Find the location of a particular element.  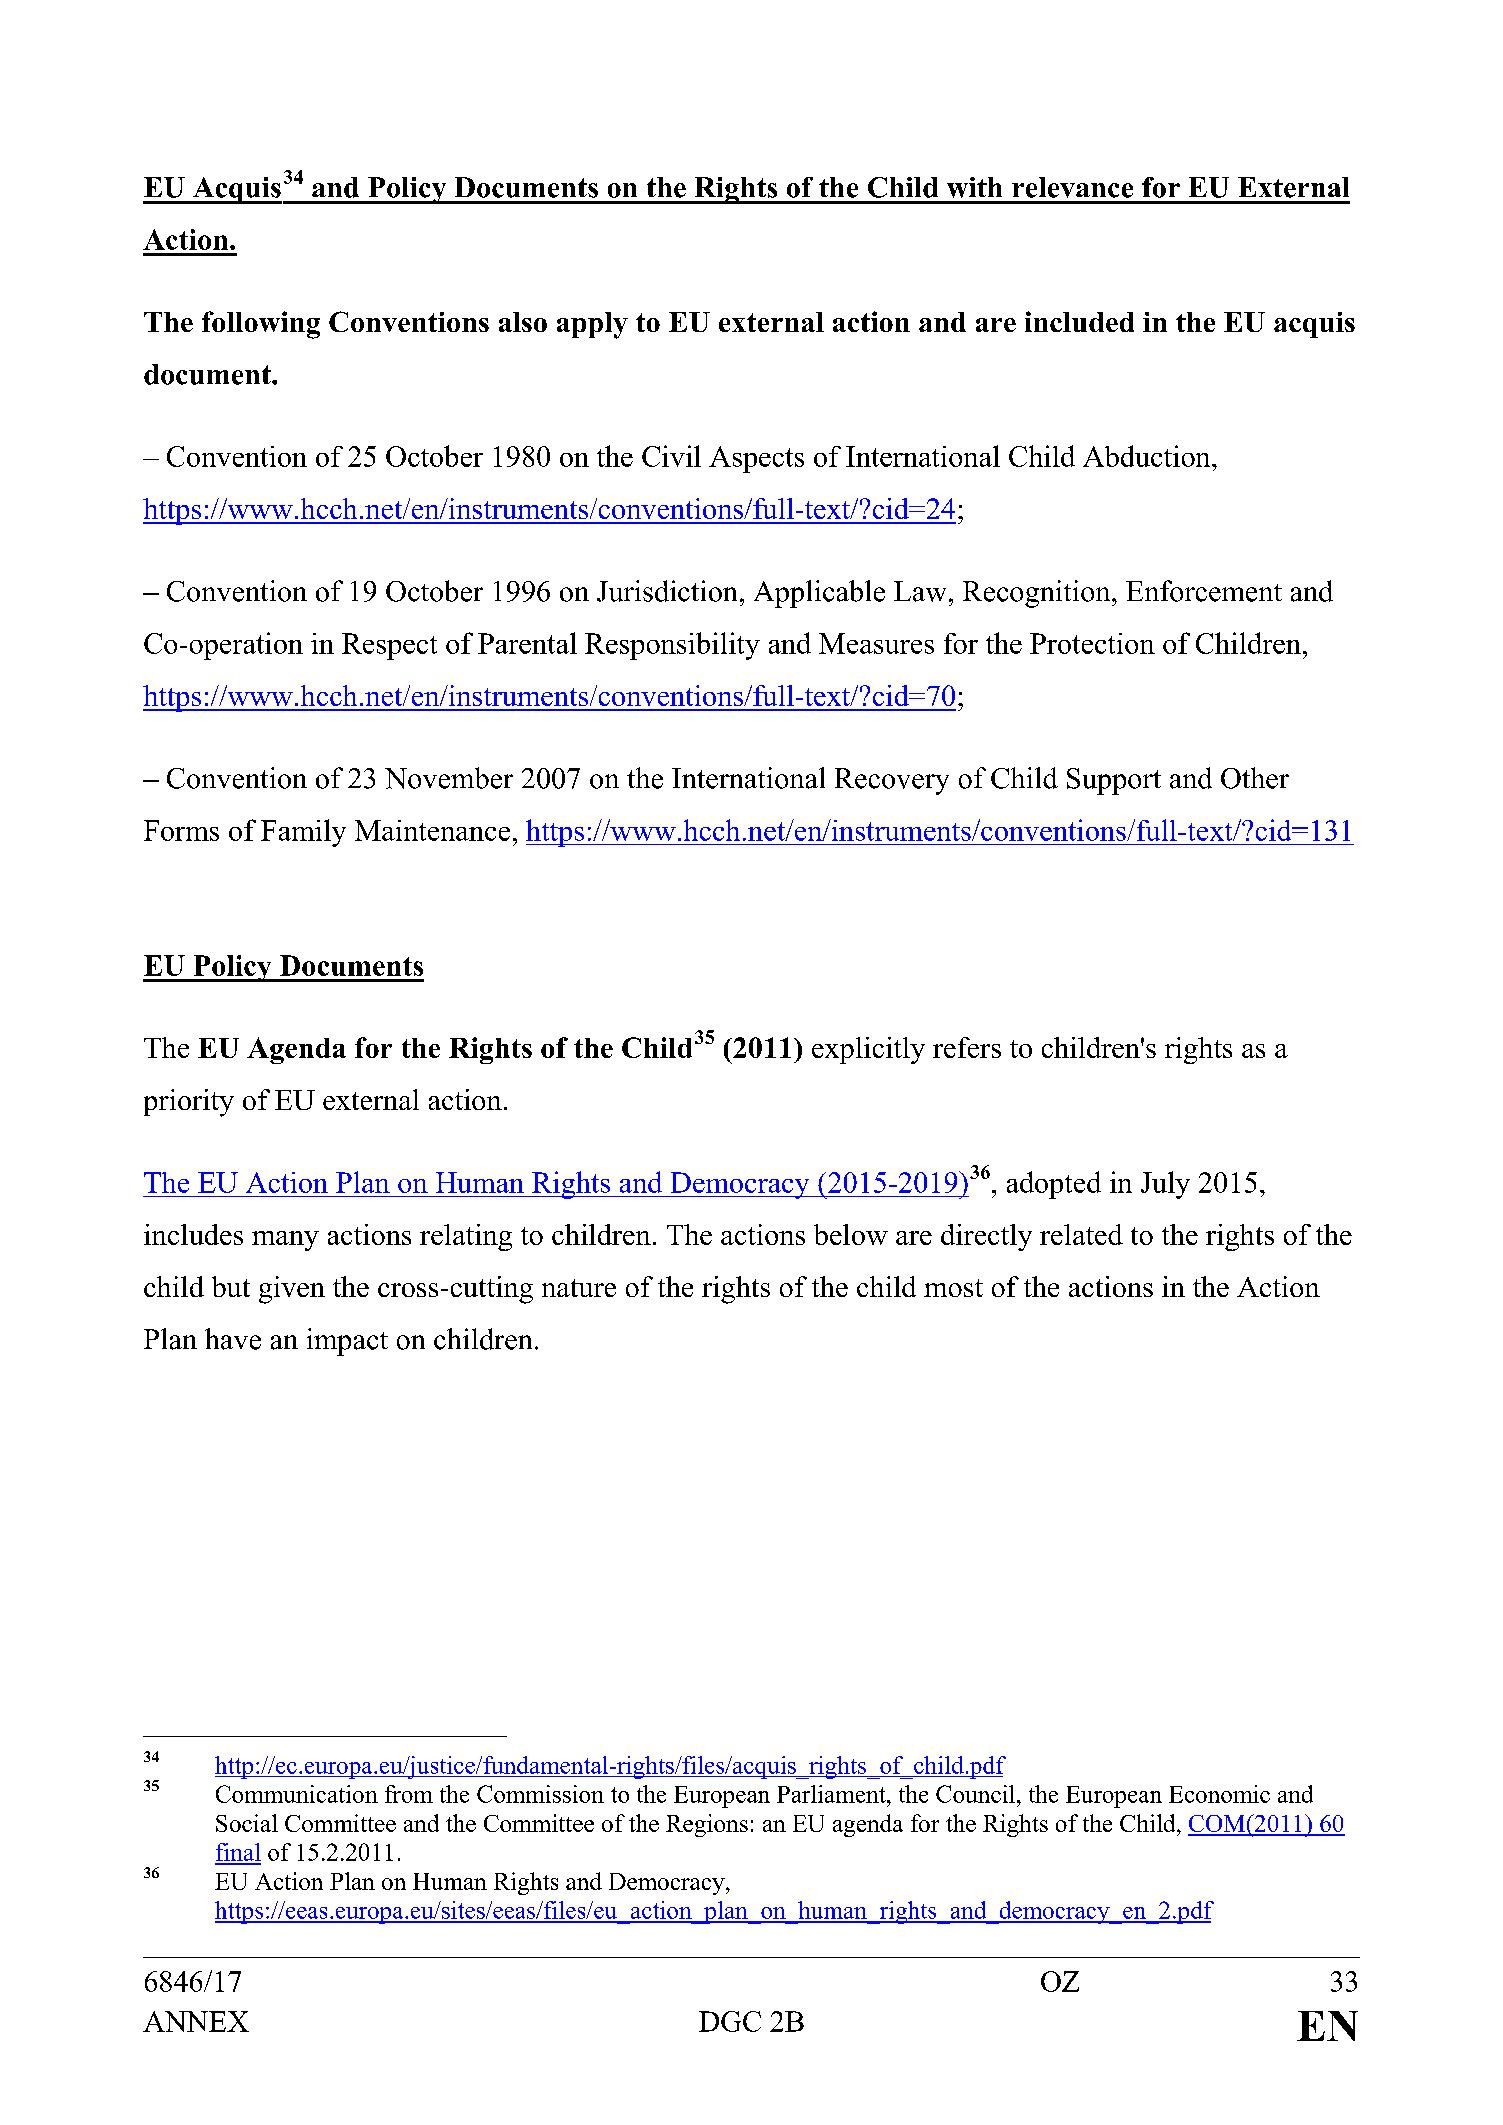

related is located at coordinates (1081, 1234).
